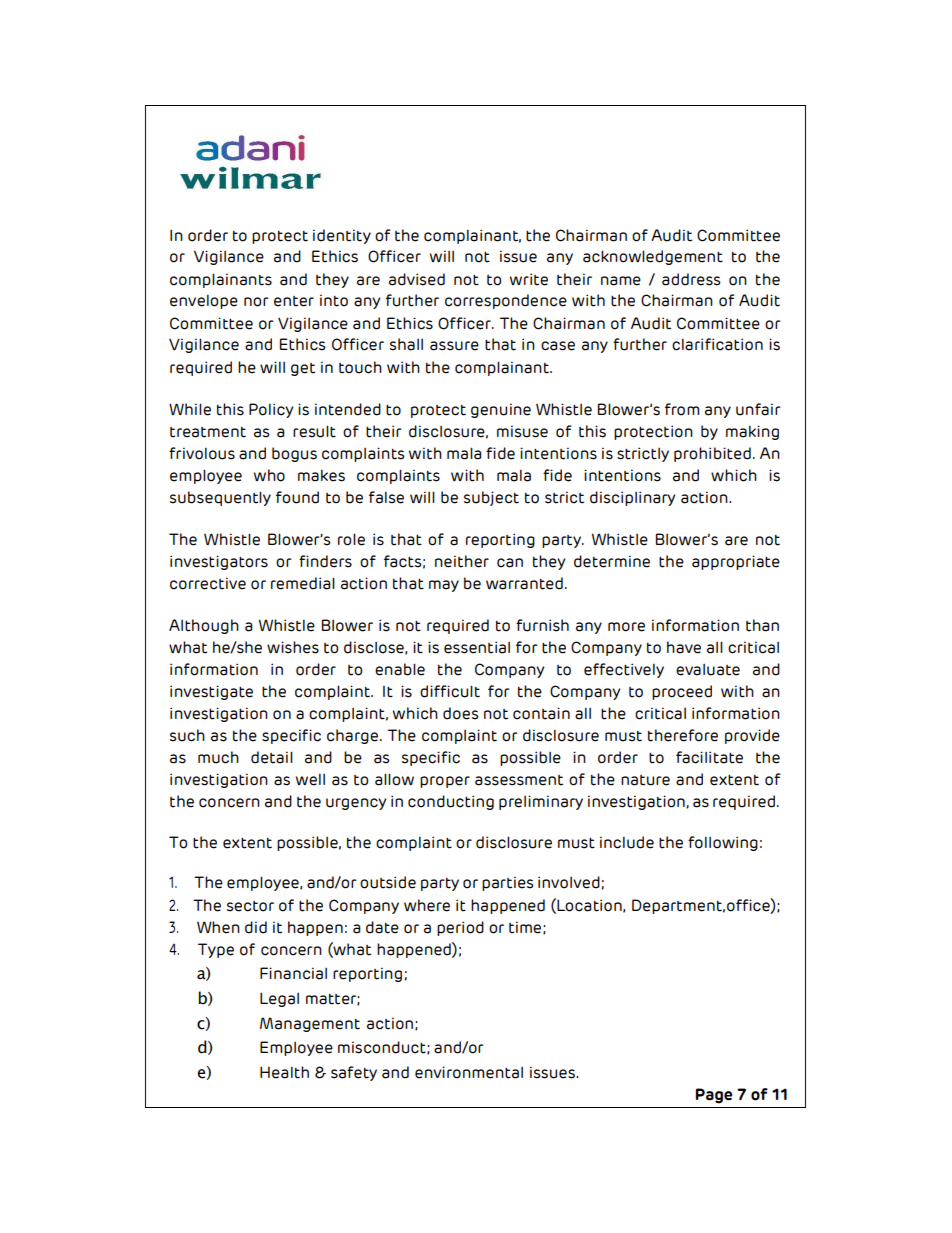 Image resolution: width=952 pixels, height=1233 pixels. What do you see at coordinates (477, 647) in the document?
I see `essential` at bounding box center [477, 647].
